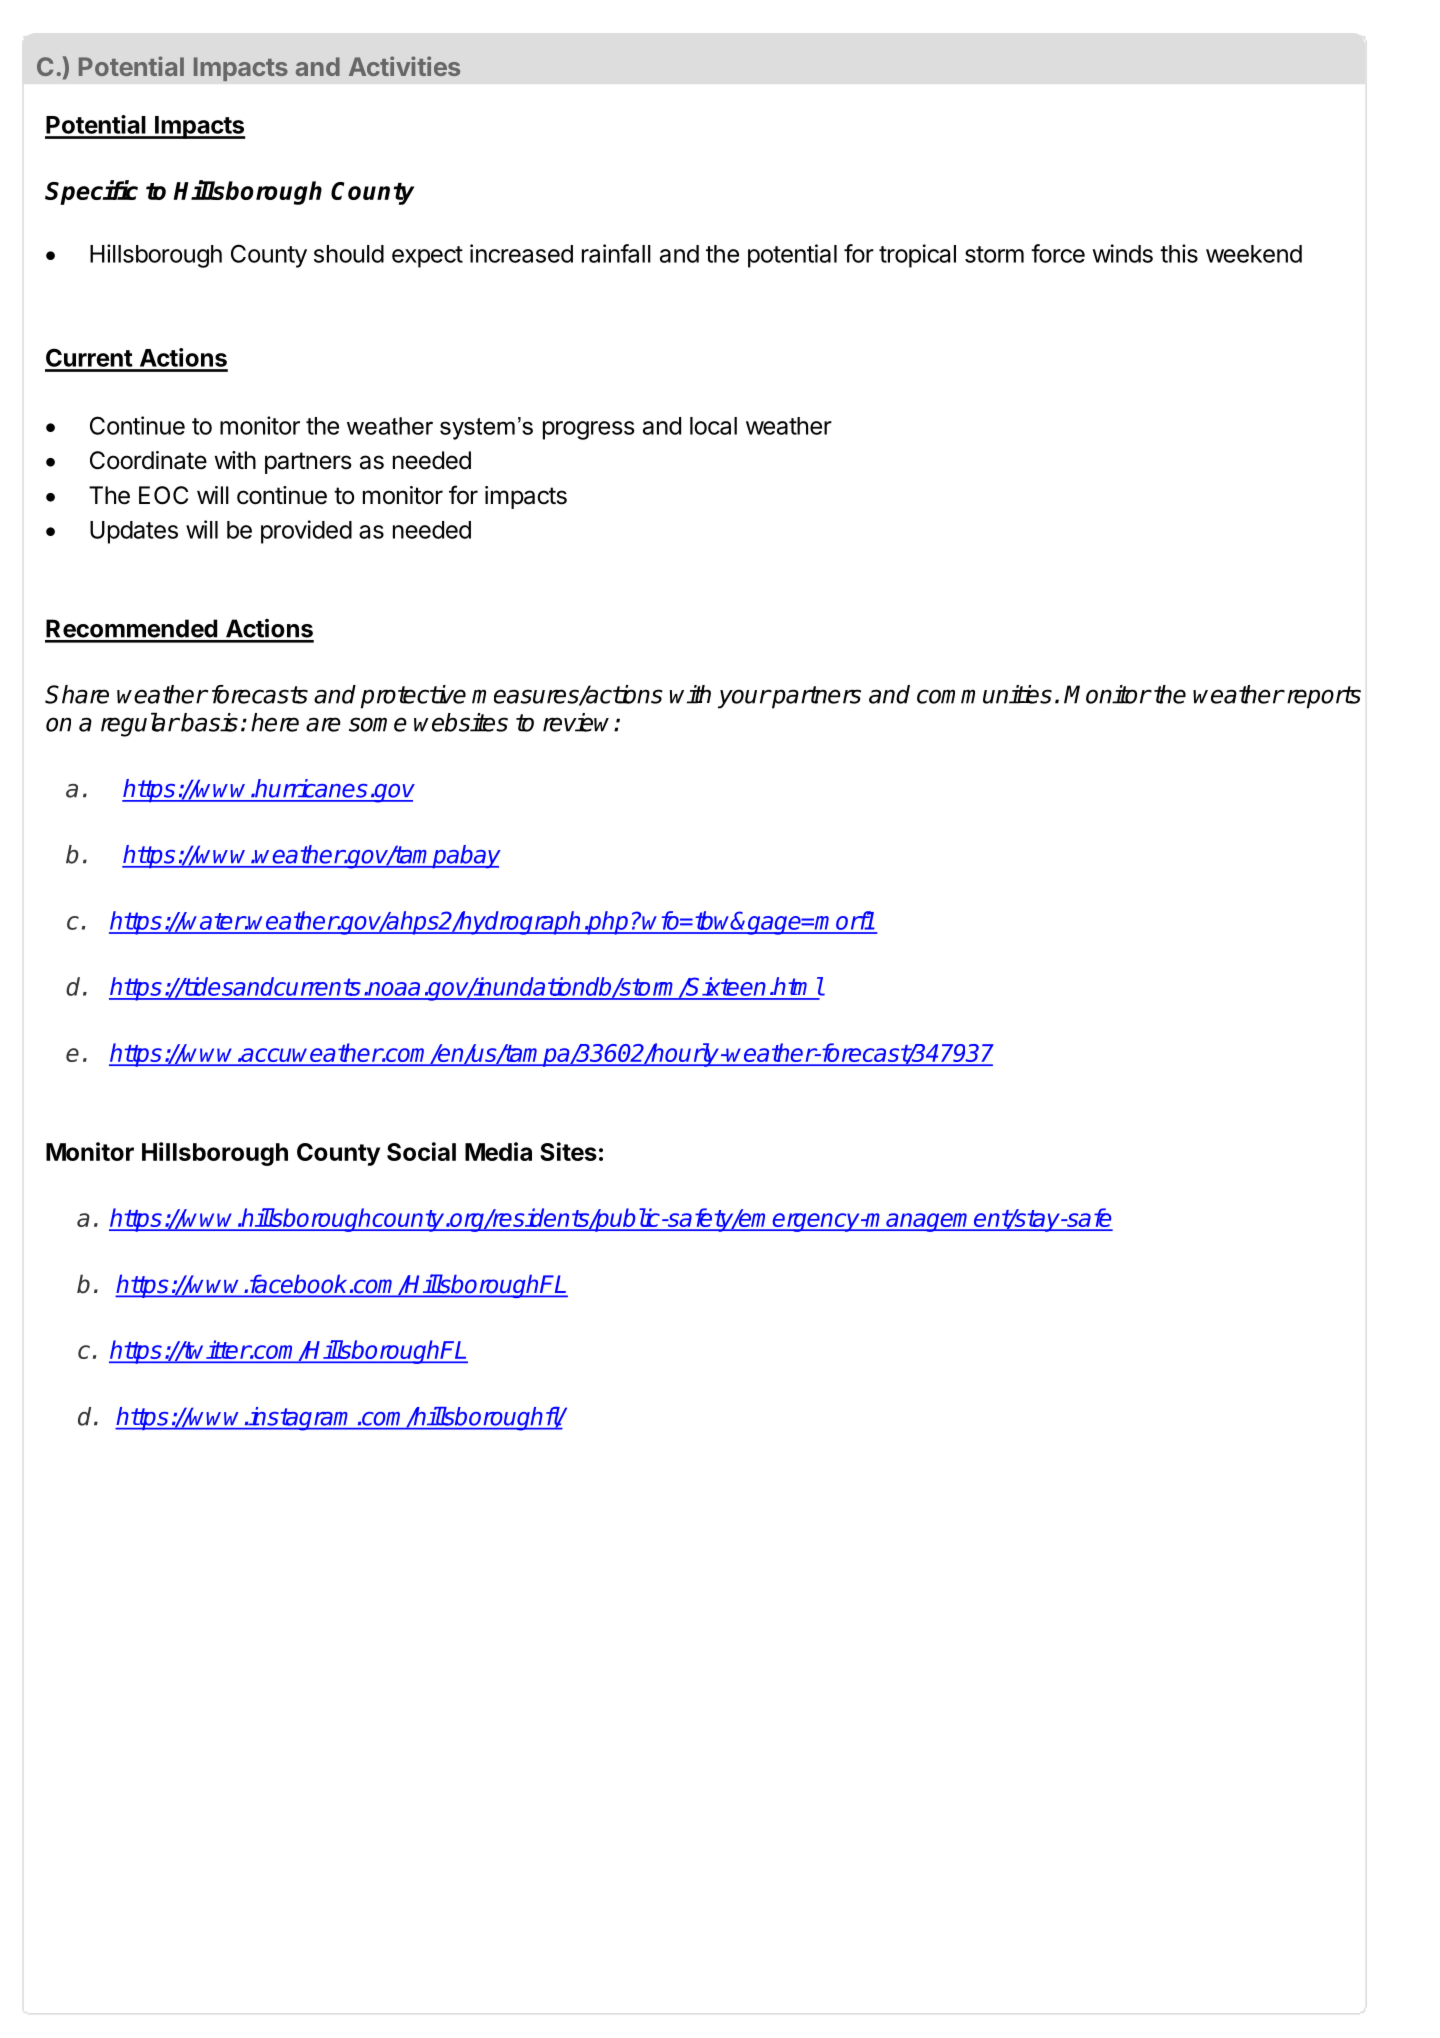  What do you see at coordinates (1122, 253) in the document?
I see `winds` at bounding box center [1122, 253].
